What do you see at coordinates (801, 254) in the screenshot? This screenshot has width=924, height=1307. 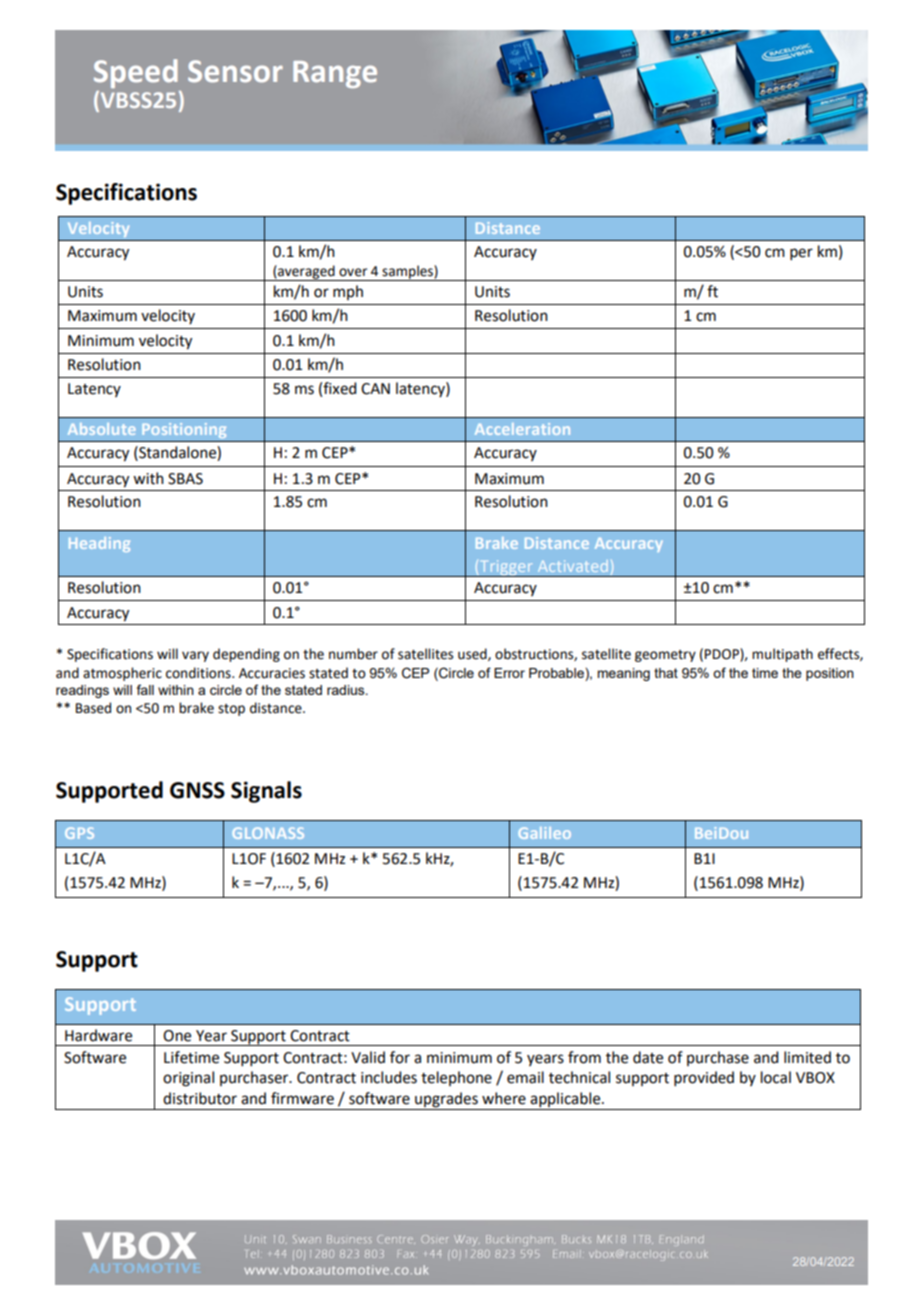 I see `per` at bounding box center [801, 254].
